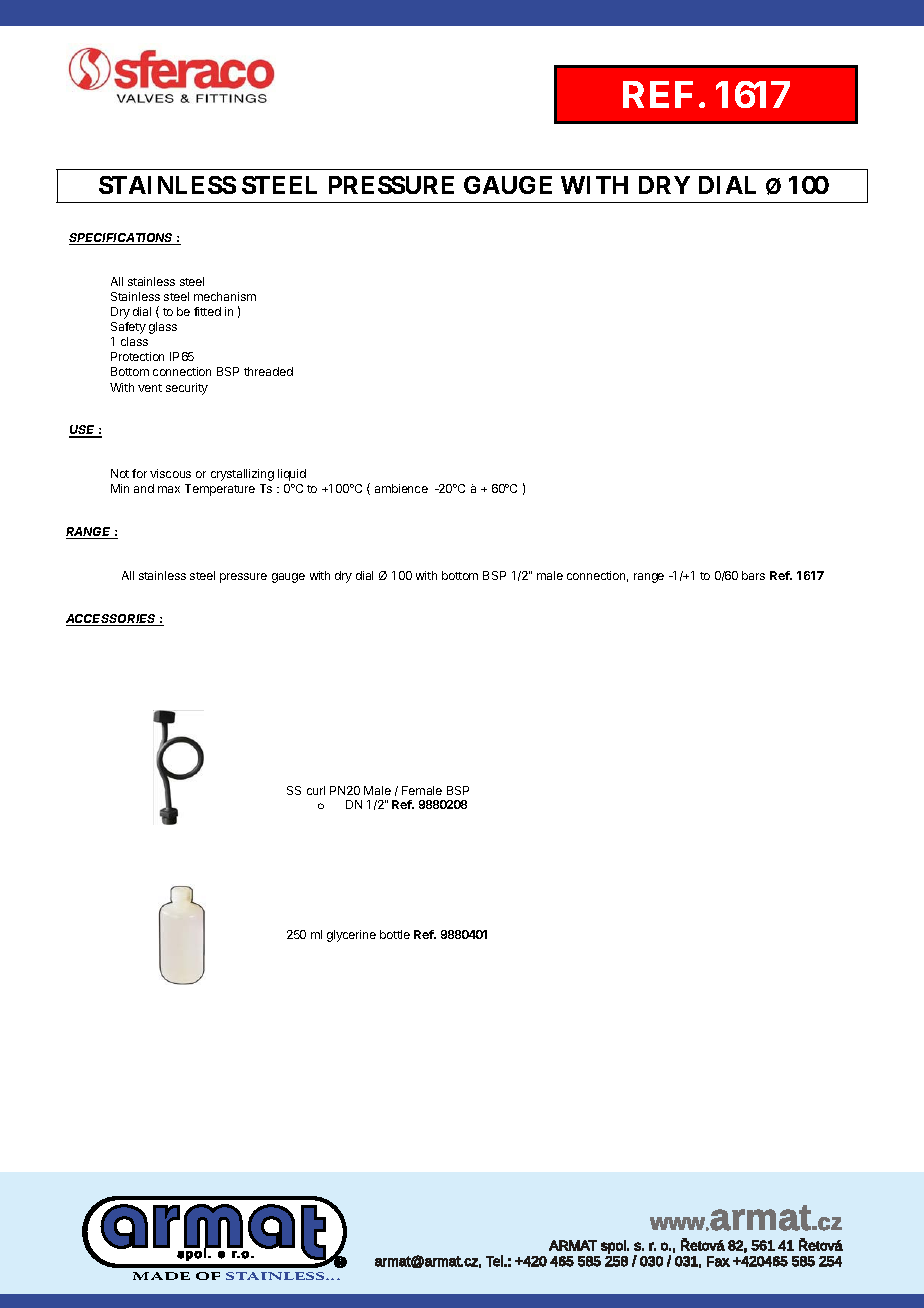 Image resolution: width=924 pixels, height=1308 pixels. I want to click on bottle, so click(395, 934).
